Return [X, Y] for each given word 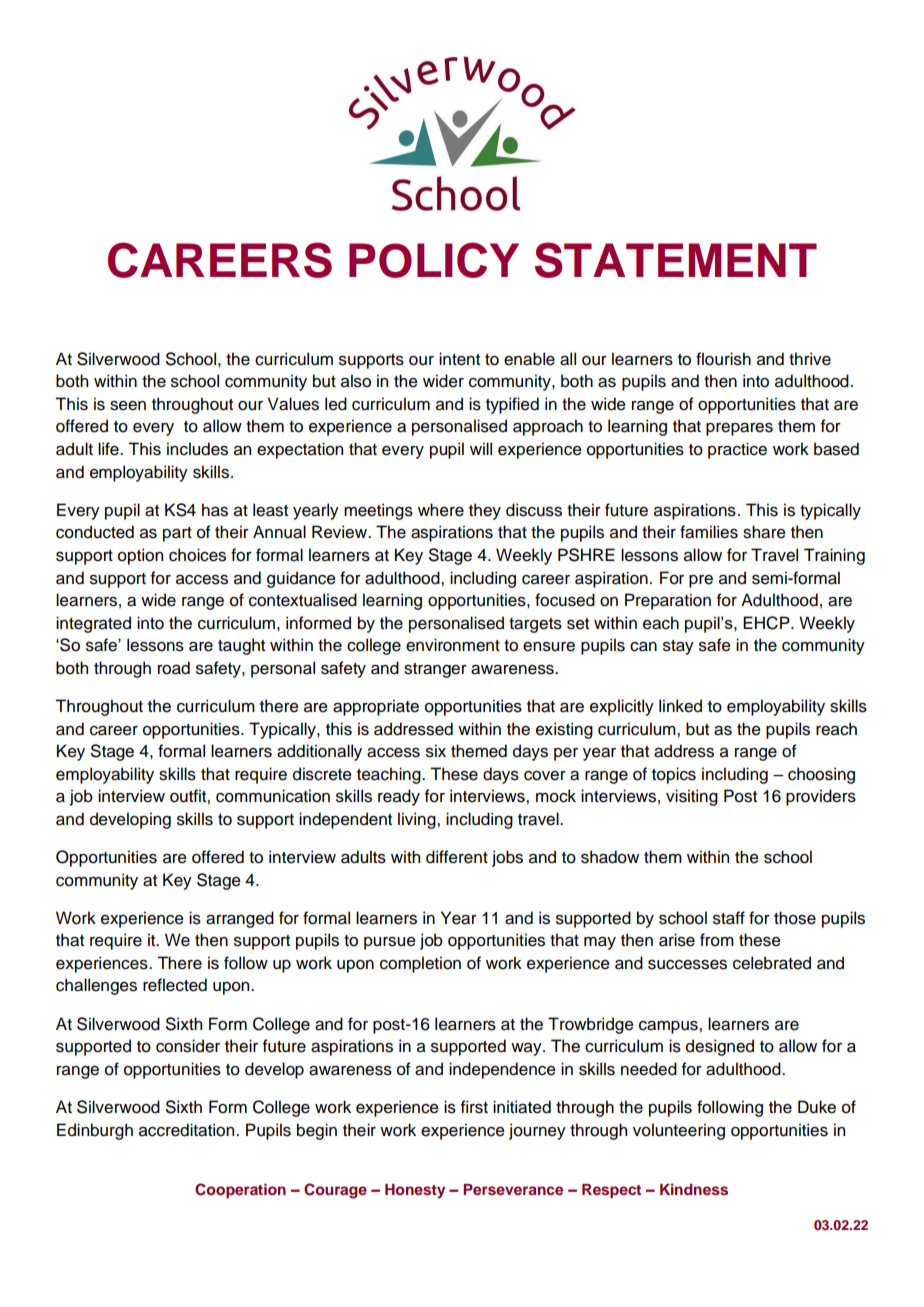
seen [128, 406]
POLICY [434, 260]
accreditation [188, 1130]
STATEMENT [676, 260]
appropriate [376, 707]
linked [680, 706]
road [174, 668]
